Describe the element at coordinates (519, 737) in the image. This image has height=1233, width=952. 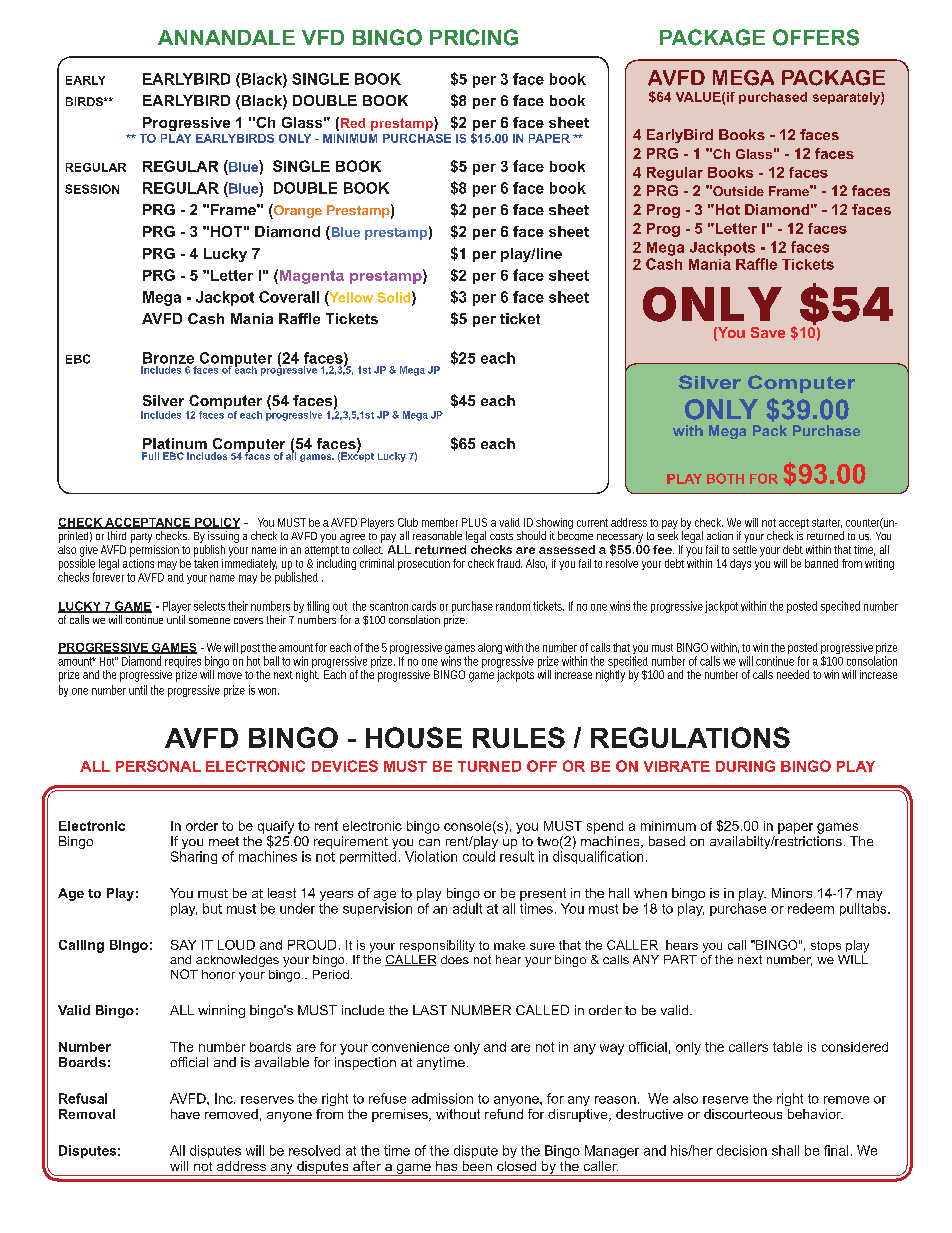
I see `RULES` at that location.
